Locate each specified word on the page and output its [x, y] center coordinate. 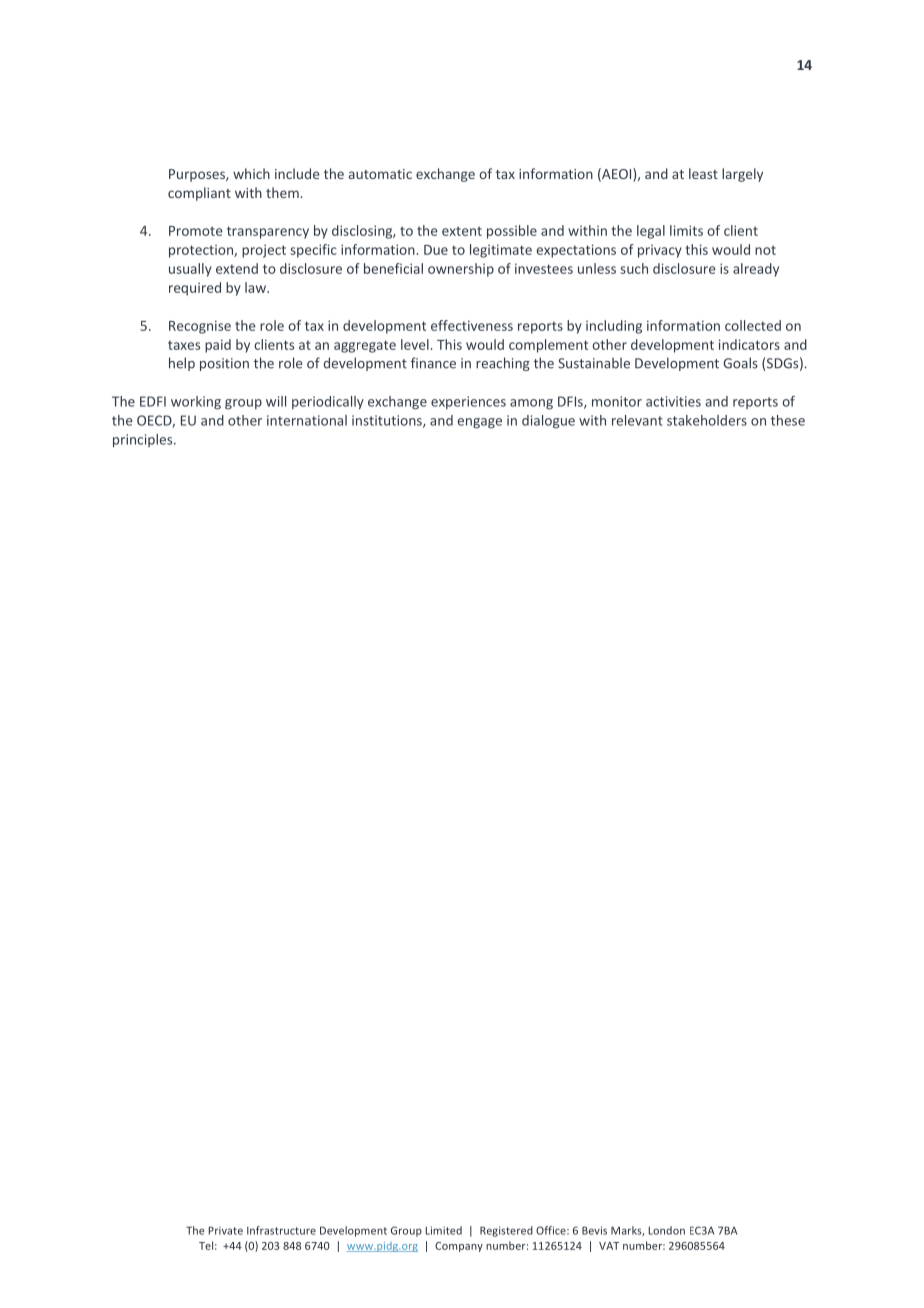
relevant [637, 420]
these [788, 420]
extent [462, 231]
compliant [199, 194]
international [307, 420]
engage [480, 423]
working [196, 403]
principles [144, 441]
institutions [388, 421]
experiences [468, 402]
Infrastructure [281, 1230]
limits [686, 230]
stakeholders [707, 420]
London [667, 1230]
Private [226, 1230]
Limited [444, 1230]
